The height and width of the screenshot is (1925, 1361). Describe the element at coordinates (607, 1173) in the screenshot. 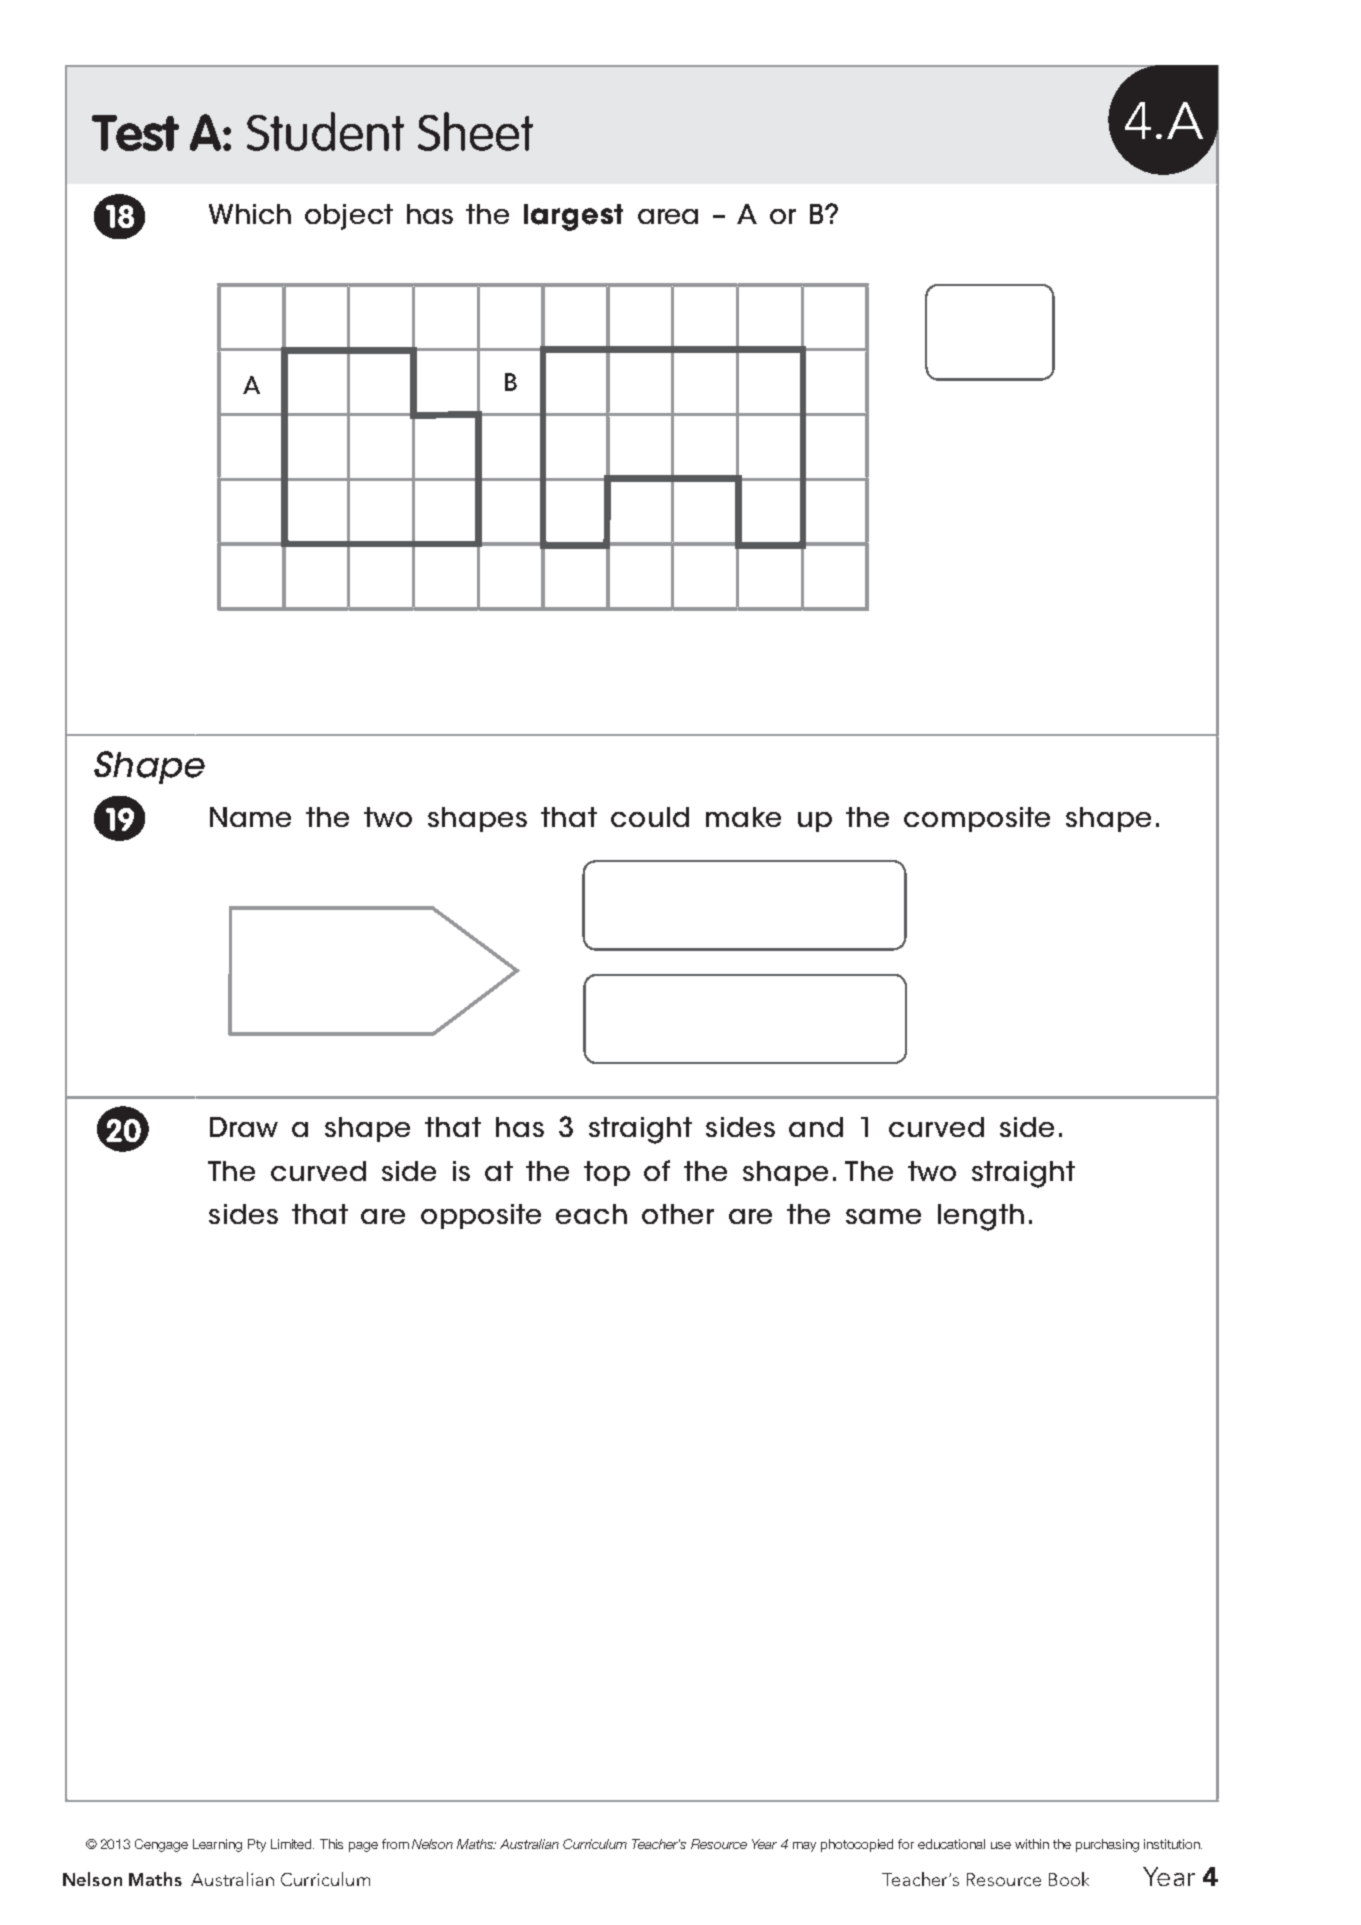

I see `top` at that location.
